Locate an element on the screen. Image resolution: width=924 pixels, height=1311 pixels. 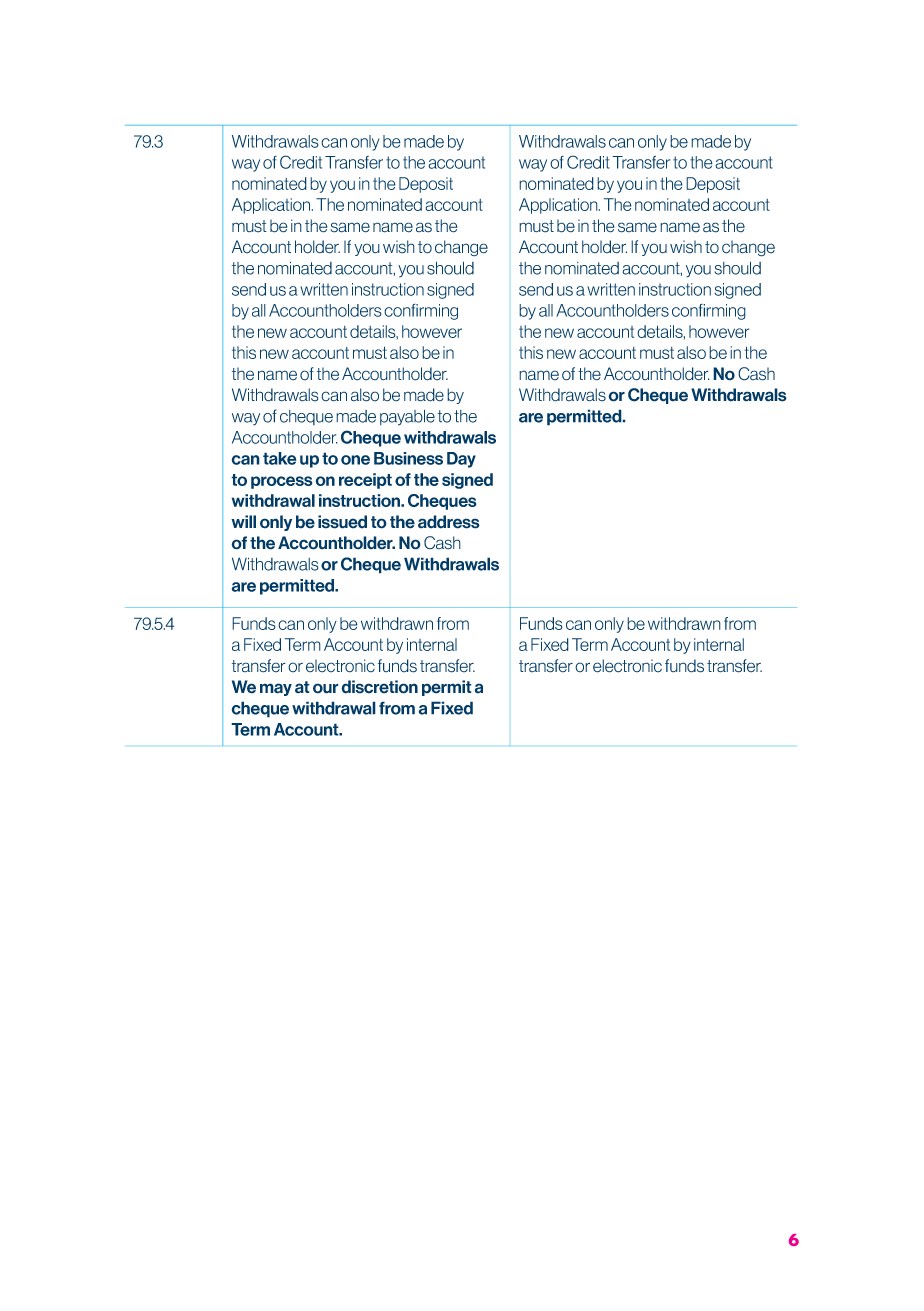
our is located at coordinates (326, 688).
